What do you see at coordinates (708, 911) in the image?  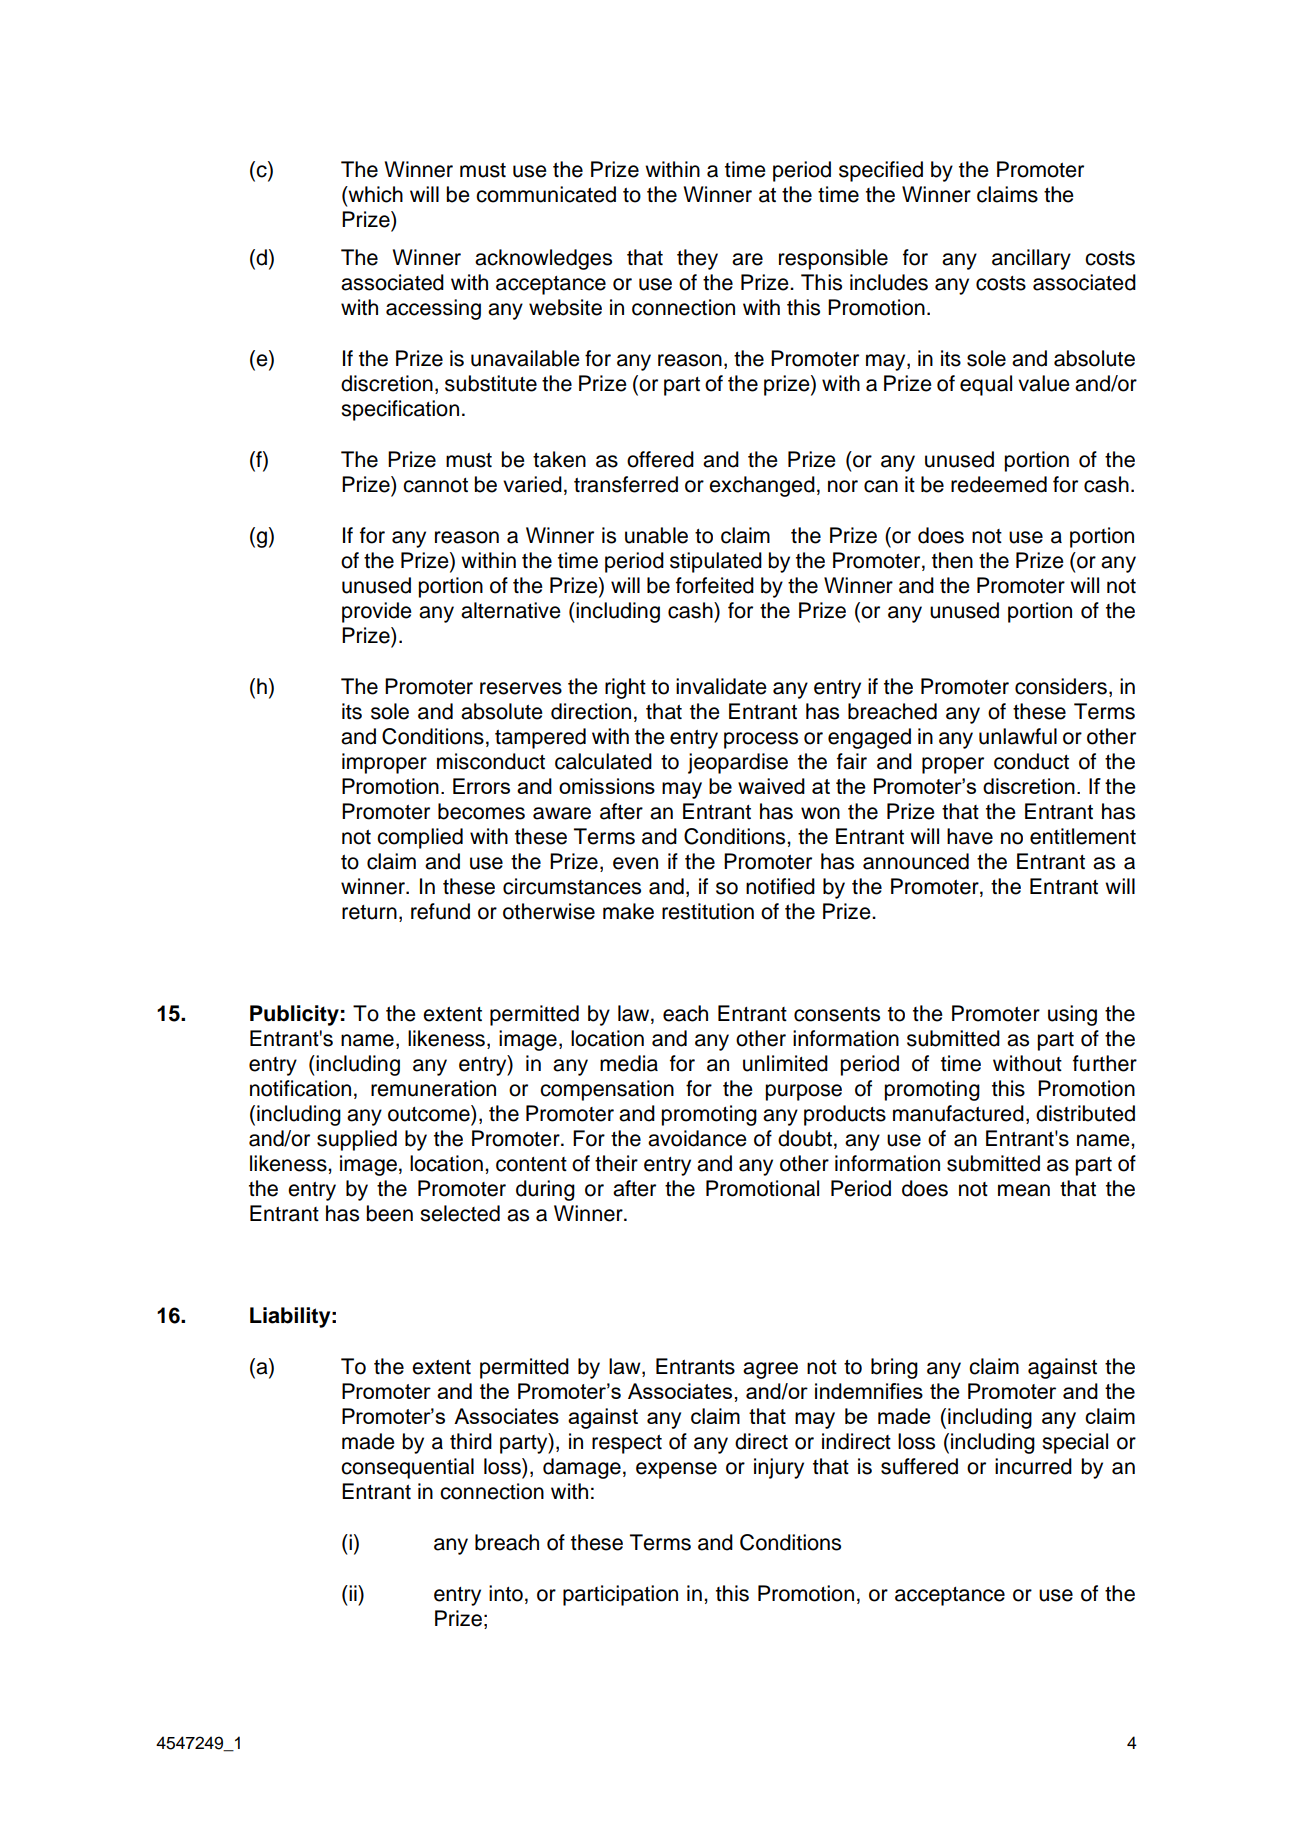 I see `restitution` at bounding box center [708, 911].
